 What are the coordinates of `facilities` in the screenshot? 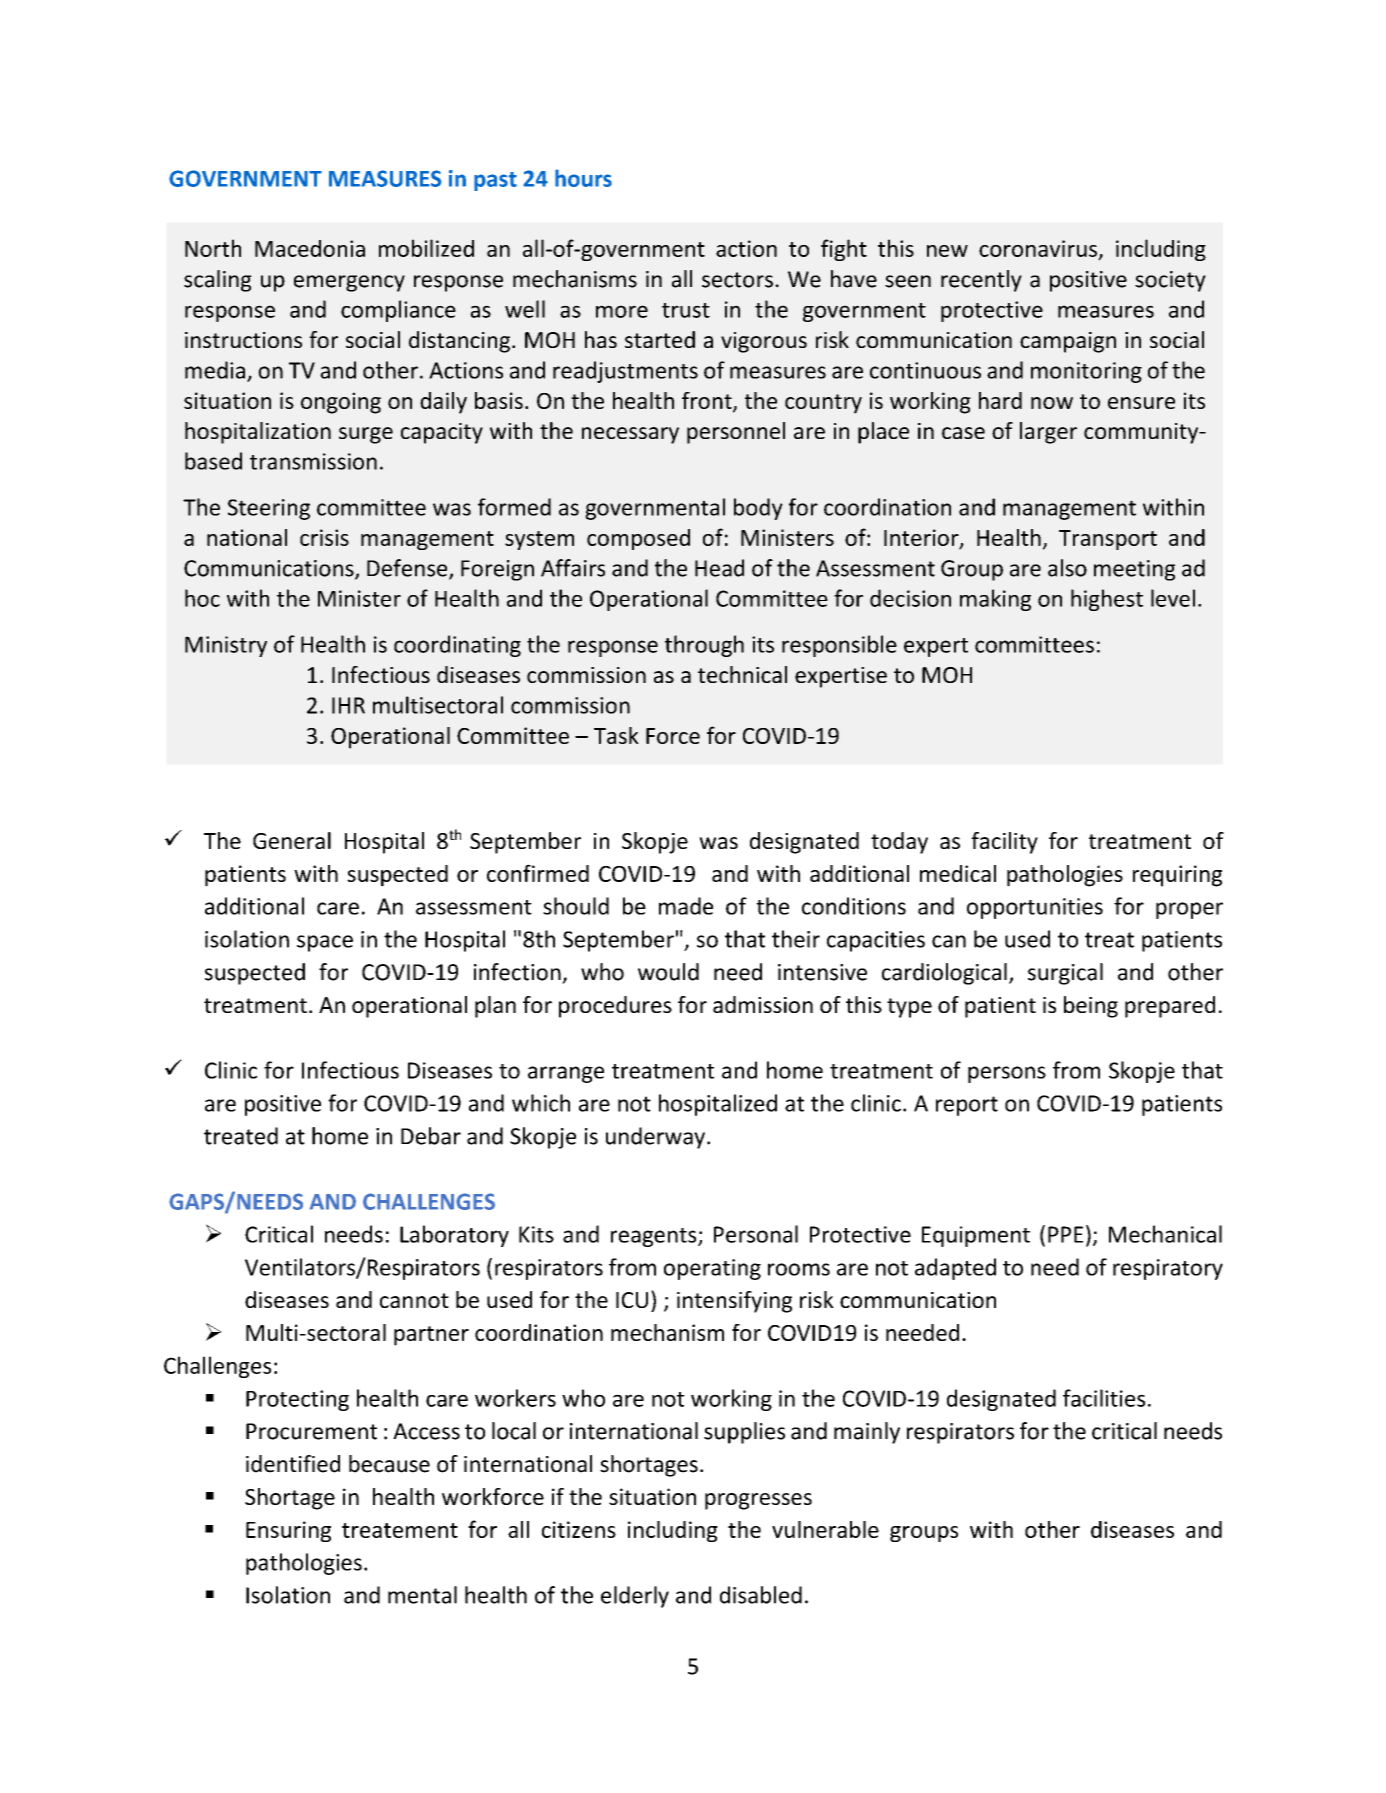 It's located at (1104, 1398).
